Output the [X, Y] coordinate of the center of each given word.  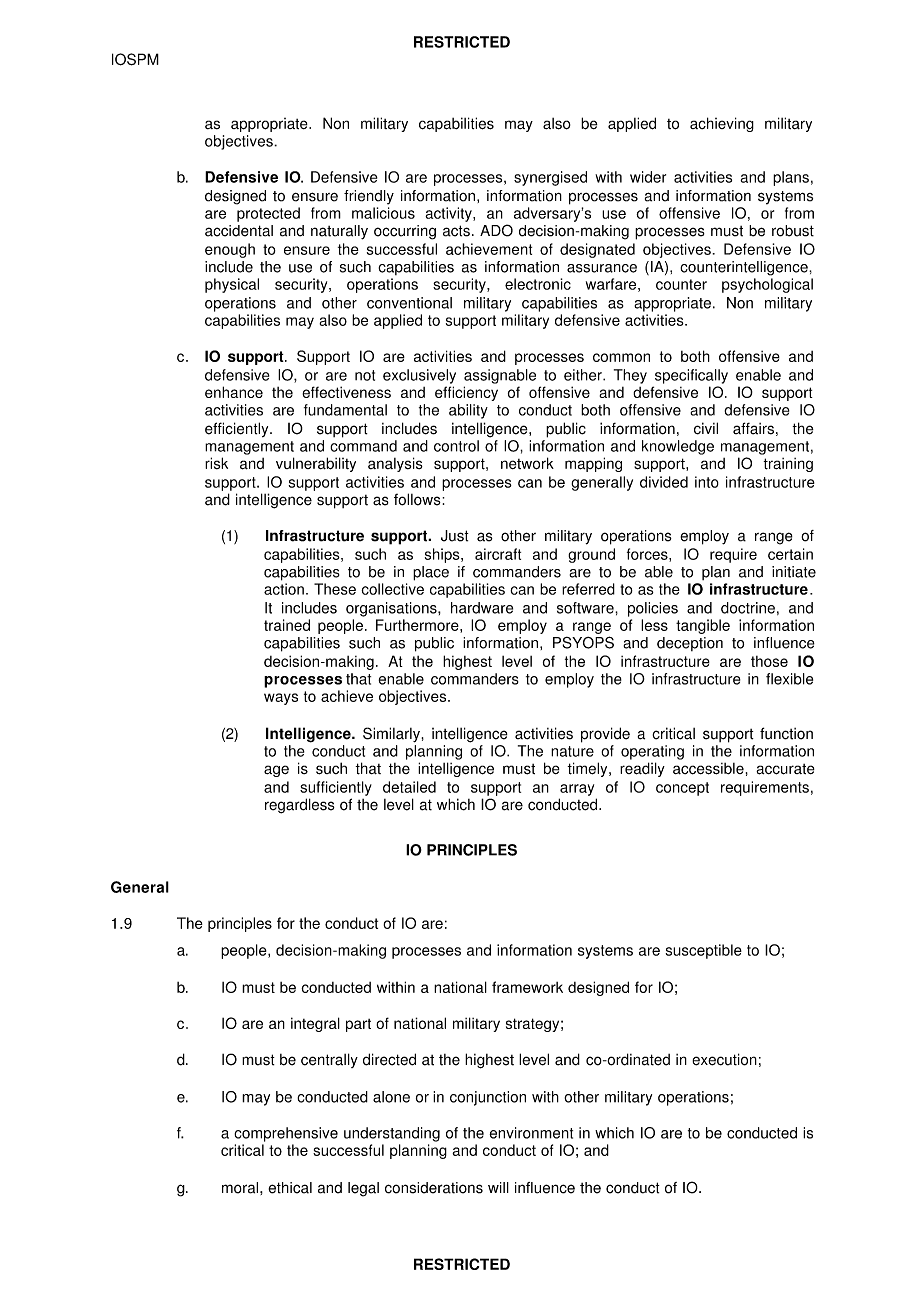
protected [268, 214]
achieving [722, 124]
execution [724, 1059]
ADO [496, 230]
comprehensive [286, 1134]
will [498, 1187]
